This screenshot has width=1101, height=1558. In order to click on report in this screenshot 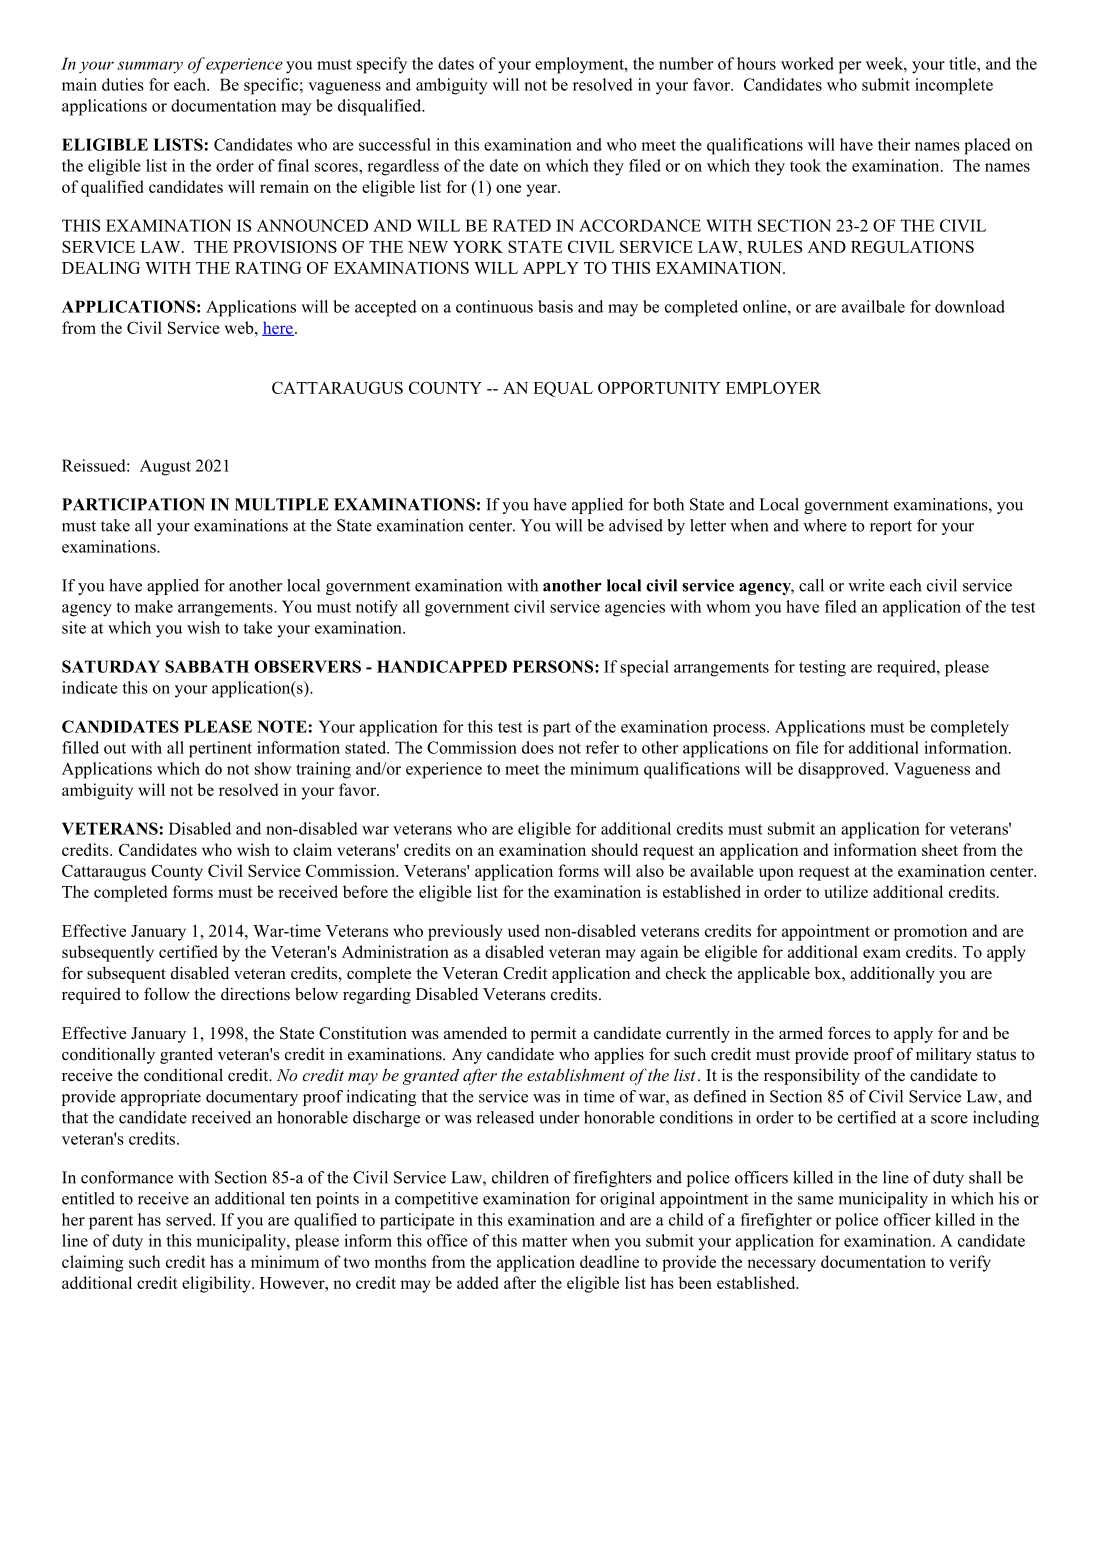, I will do `click(891, 528)`.
